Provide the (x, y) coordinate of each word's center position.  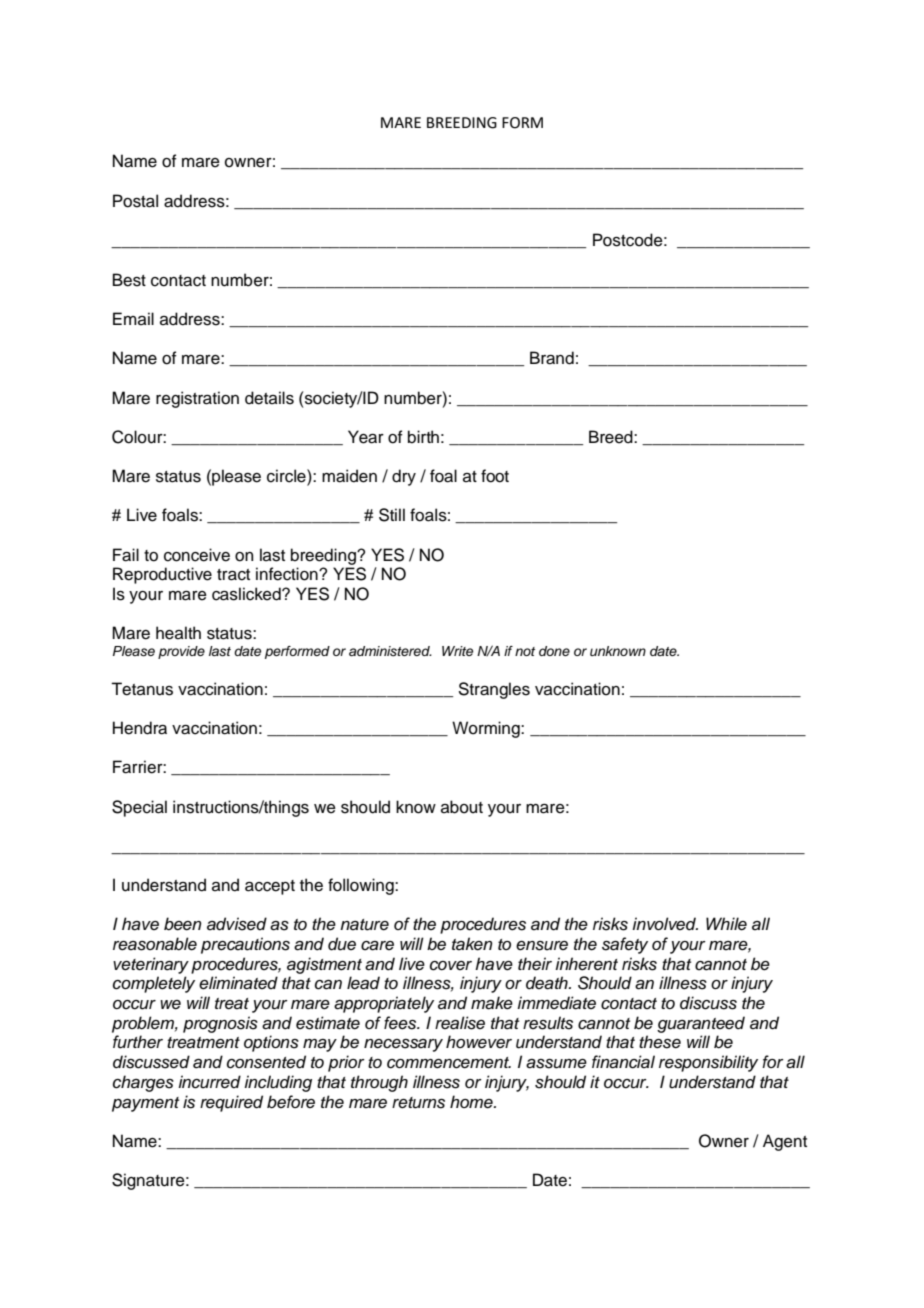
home (472, 1102)
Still (392, 515)
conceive (197, 555)
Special (139, 808)
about (462, 807)
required (231, 1103)
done (554, 651)
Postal (135, 201)
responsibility (708, 1063)
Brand (552, 358)
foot (495, 476)
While (726, 924)
